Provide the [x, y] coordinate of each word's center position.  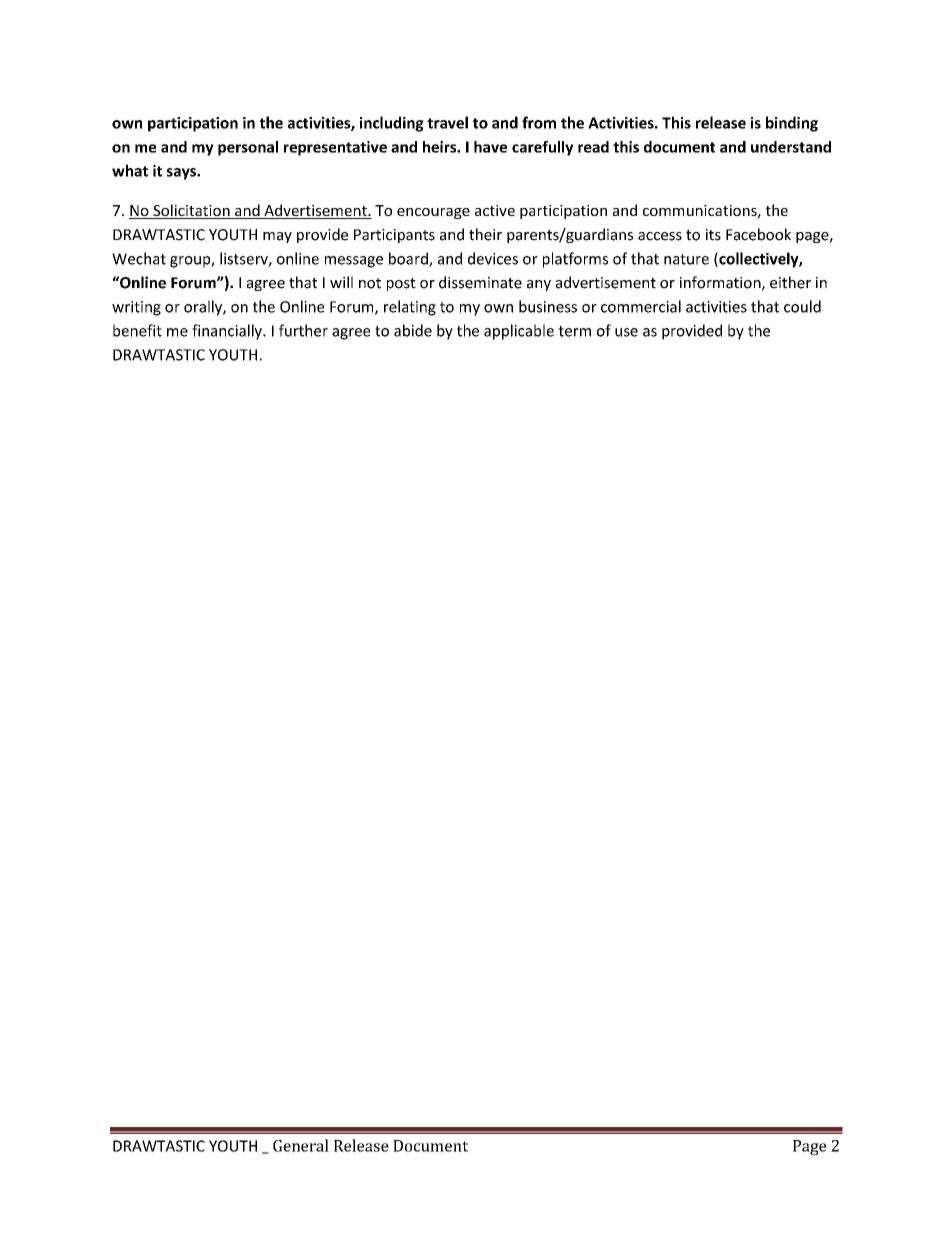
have [490, 147]
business [548, 306]
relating [410, 308]
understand [791, 147]
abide [413, 330]
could [802, 306]
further [303, 330]
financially [228, 332]
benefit [137, 330]
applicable [519, 332]
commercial [641, 306]
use [626, 332]
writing [136, 308]
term [574, 331]
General [301, 1145]
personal [248, 148]
